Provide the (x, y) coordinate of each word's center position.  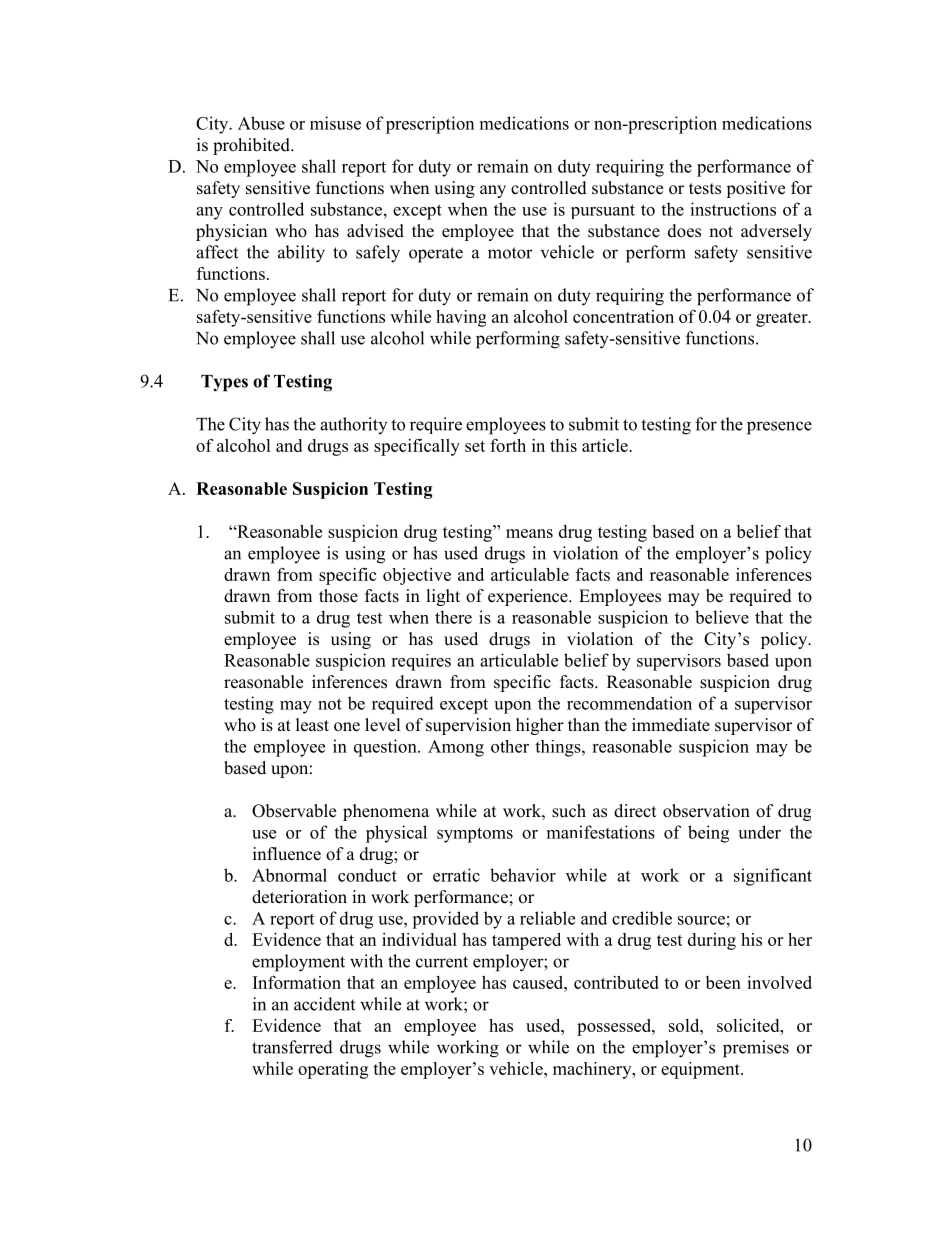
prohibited (252, 146)
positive (755, 189)
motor (510, 253)
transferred (292, 1047)
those (338, 596)
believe (722, 617)
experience (529, 597)
